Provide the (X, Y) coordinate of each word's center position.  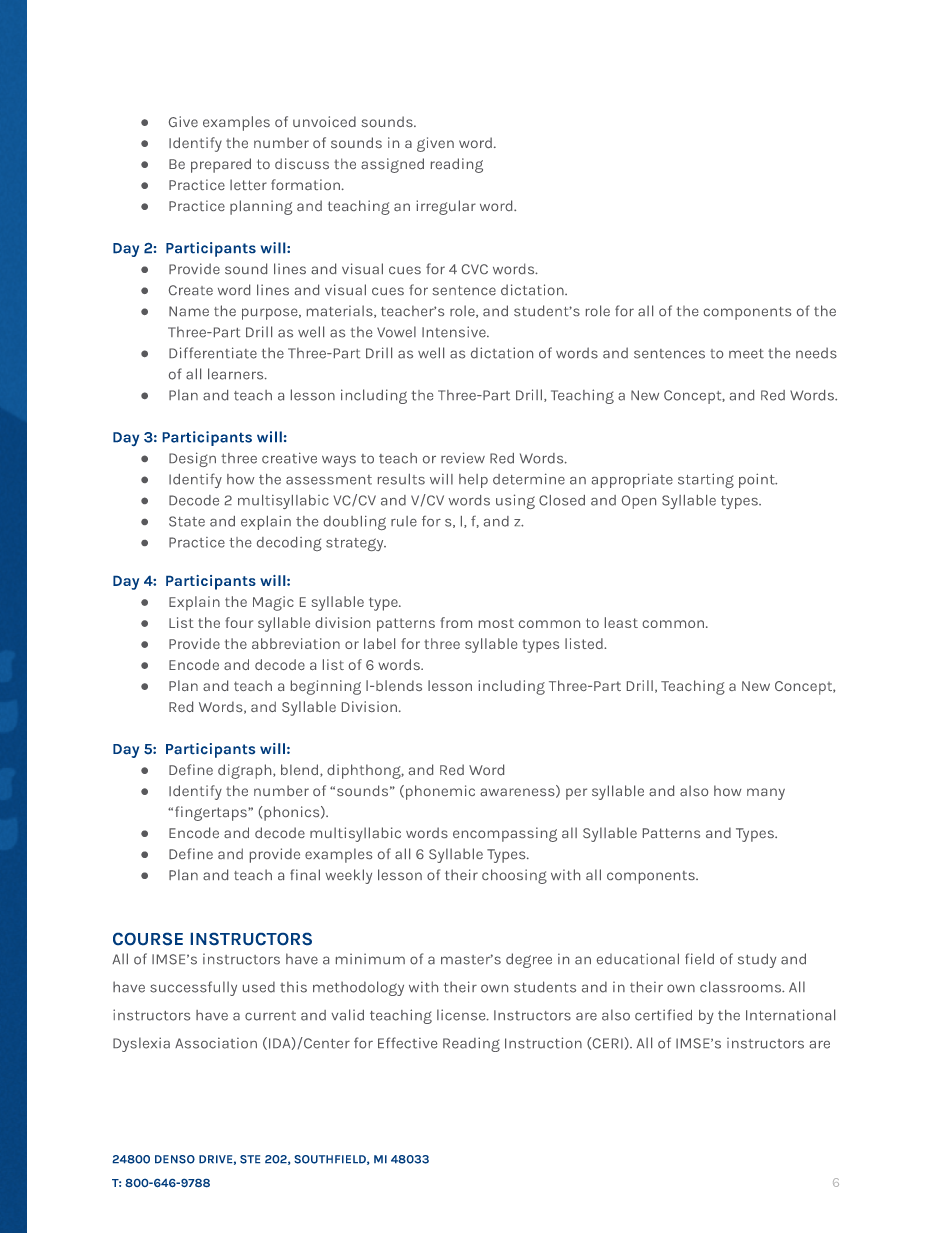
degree (529, 960)
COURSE (148, 939)
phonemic (440, 792)
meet (746, 354)
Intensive (455, 332)
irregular (446, 207)
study (757, 960)
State (187, 521)
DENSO (175, 1159)
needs (816, 353)
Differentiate (213, 353)
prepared (221, 165)
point (758, 480)
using (515, 501)
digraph (246, 771)
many (766, 794)
